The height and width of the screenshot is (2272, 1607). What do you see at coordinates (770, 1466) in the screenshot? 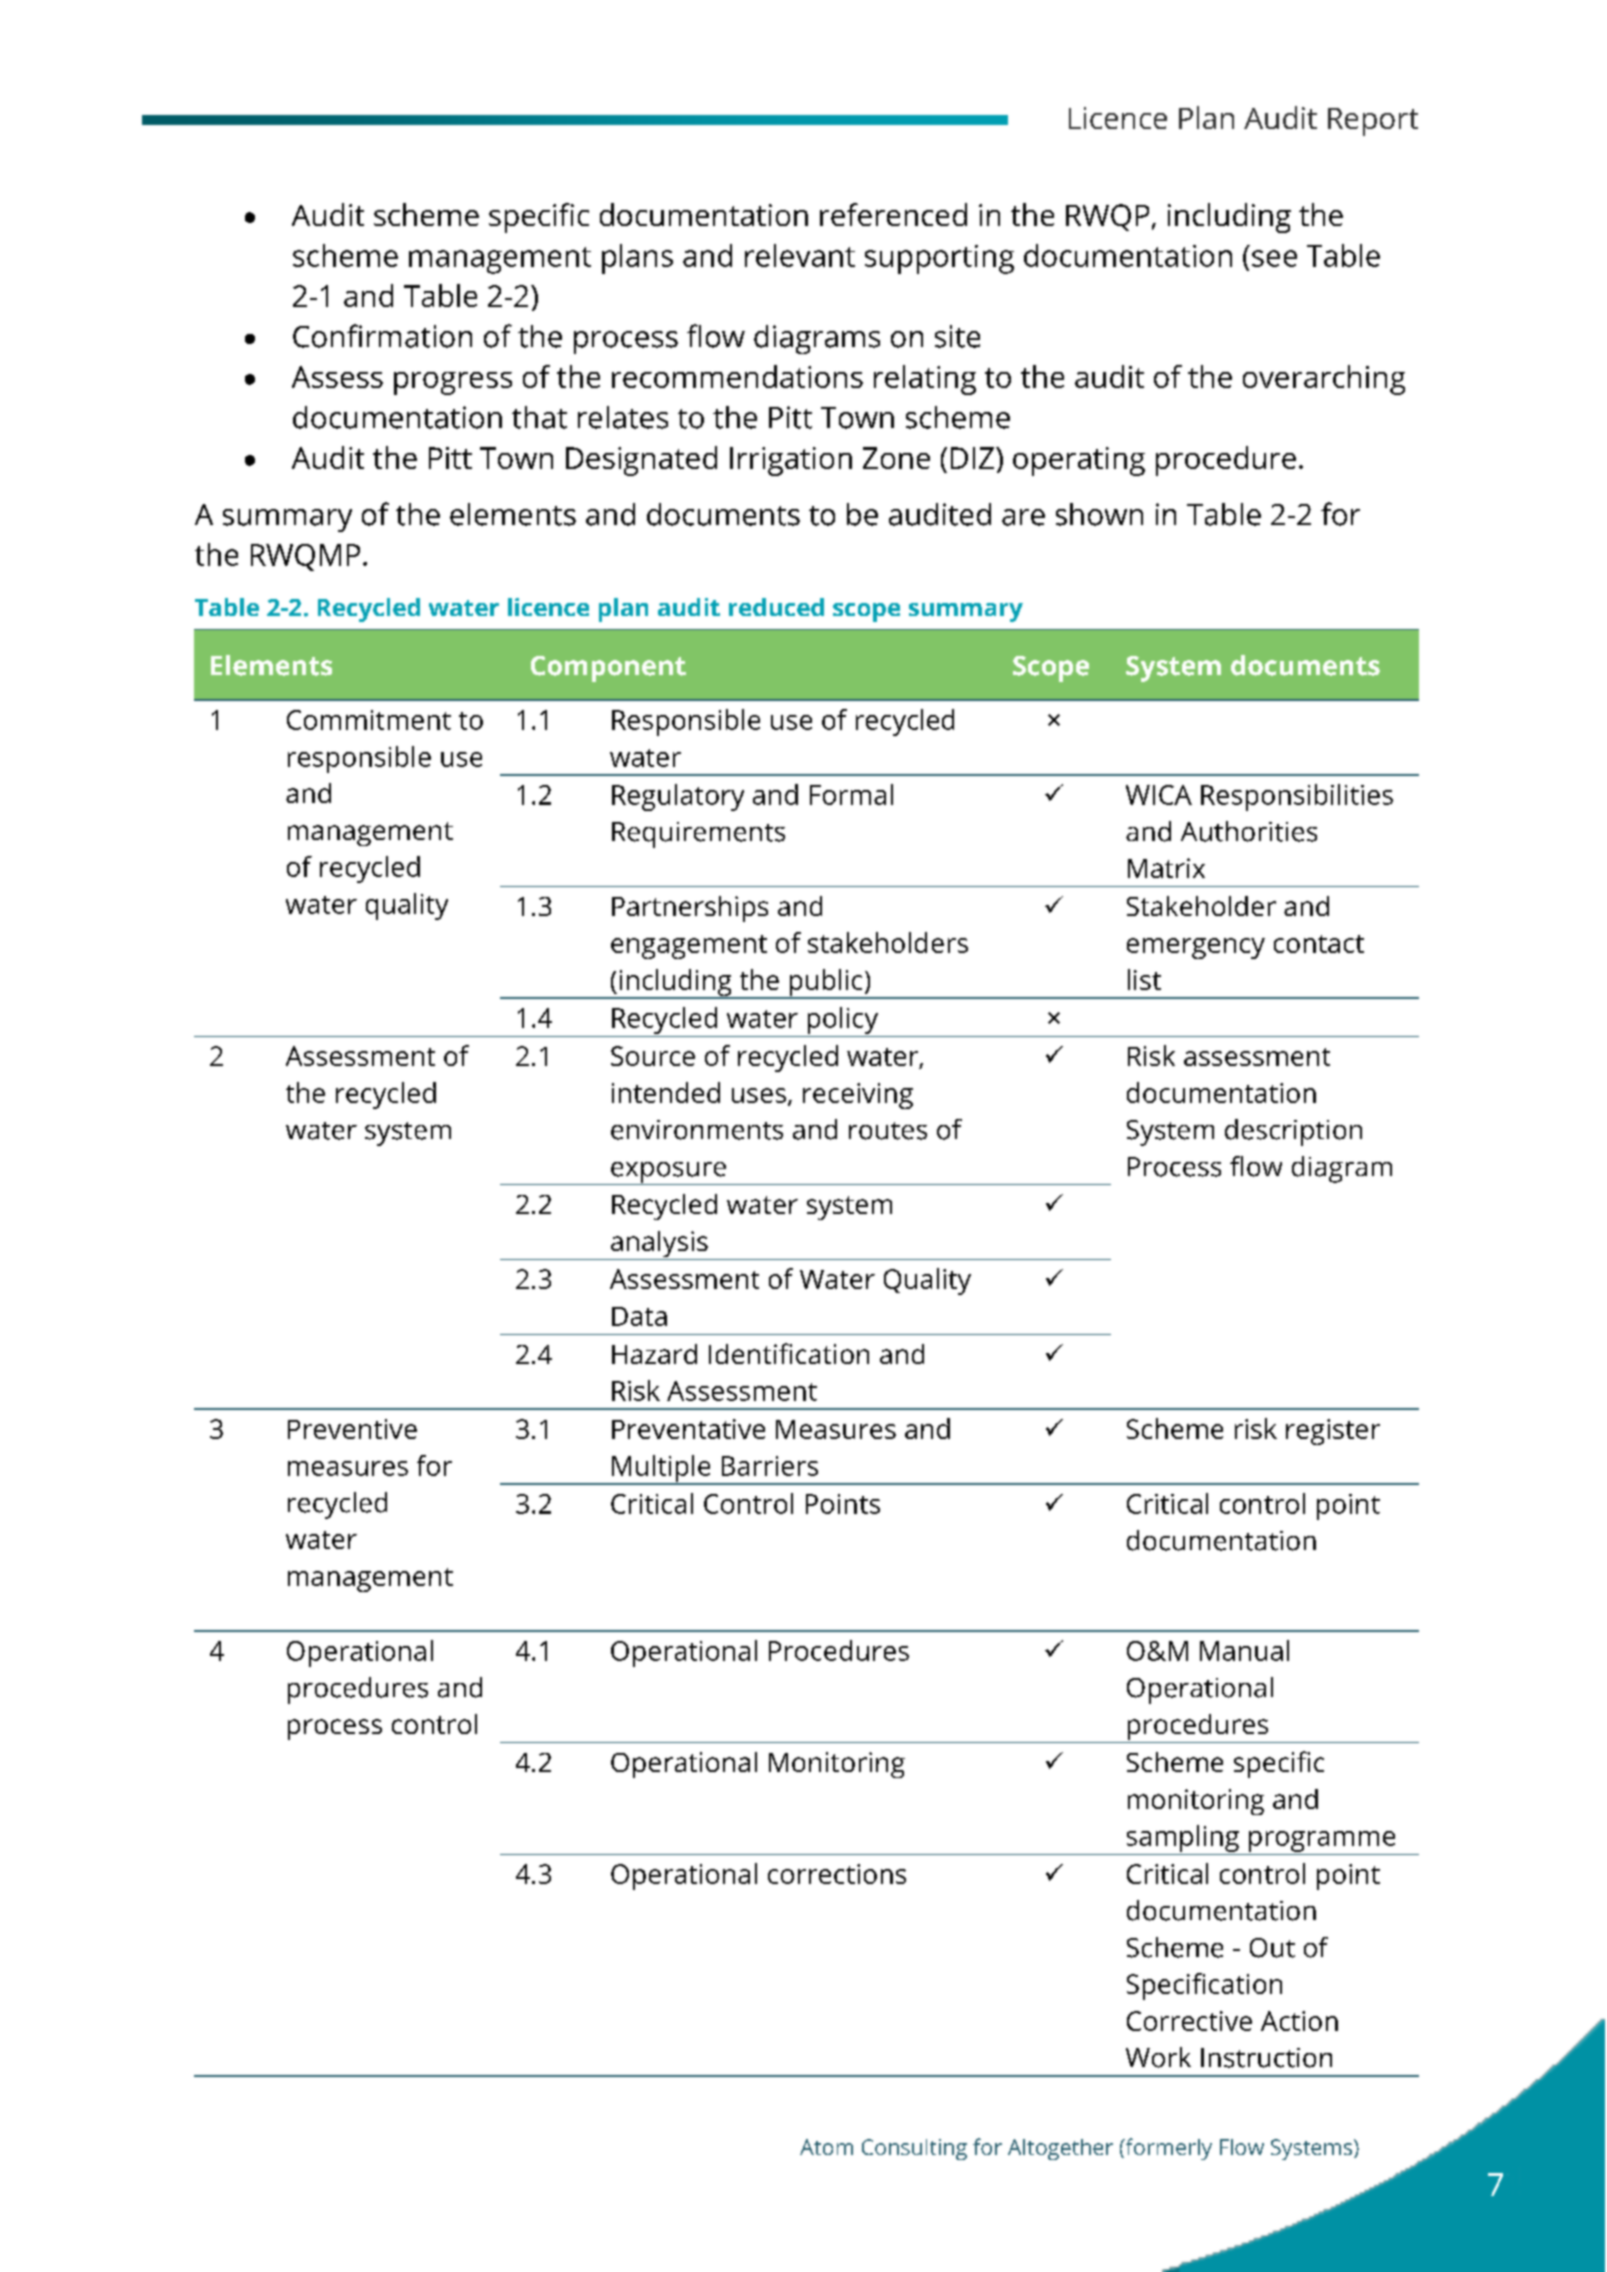
I see `Barriers` at bounding box center [770, 1466].
